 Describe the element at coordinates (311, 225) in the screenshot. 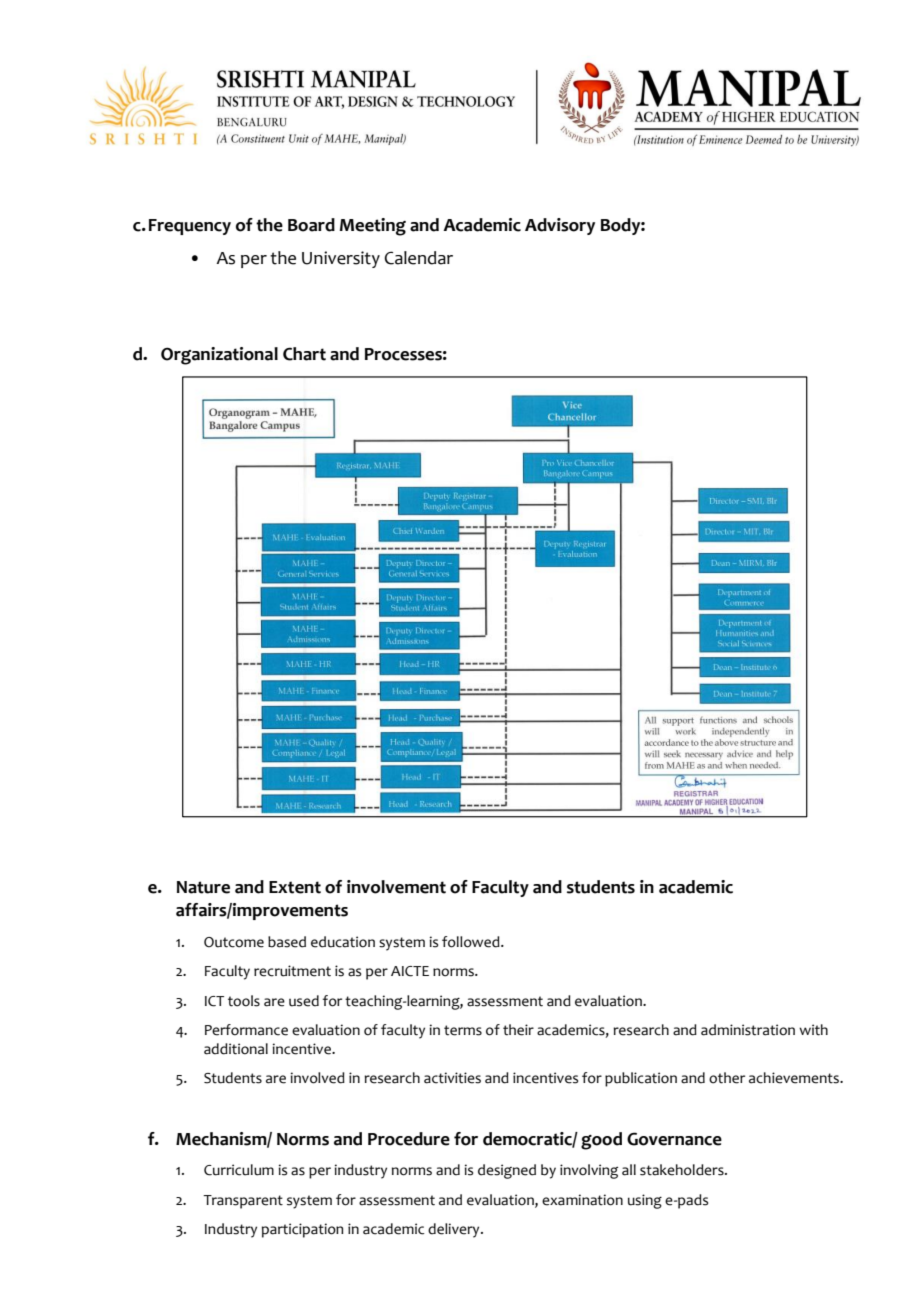

I see `Board` at that location.
